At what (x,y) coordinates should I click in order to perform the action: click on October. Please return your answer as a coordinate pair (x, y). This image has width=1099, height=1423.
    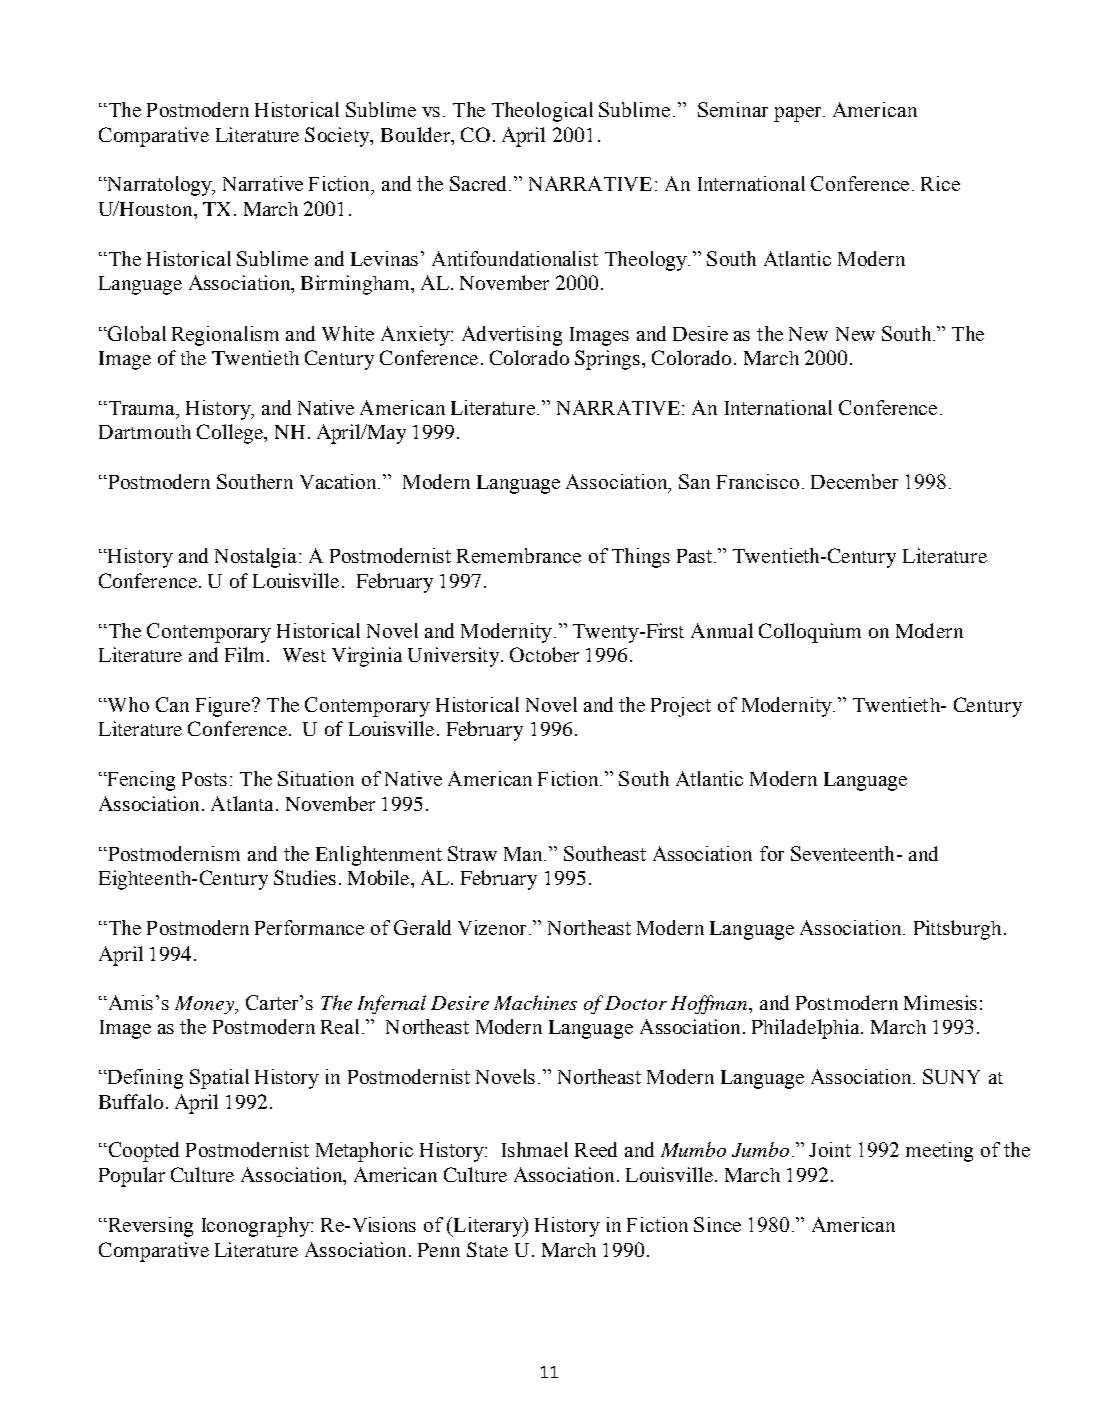
    Looking at the image, I should click on (544, 654).
